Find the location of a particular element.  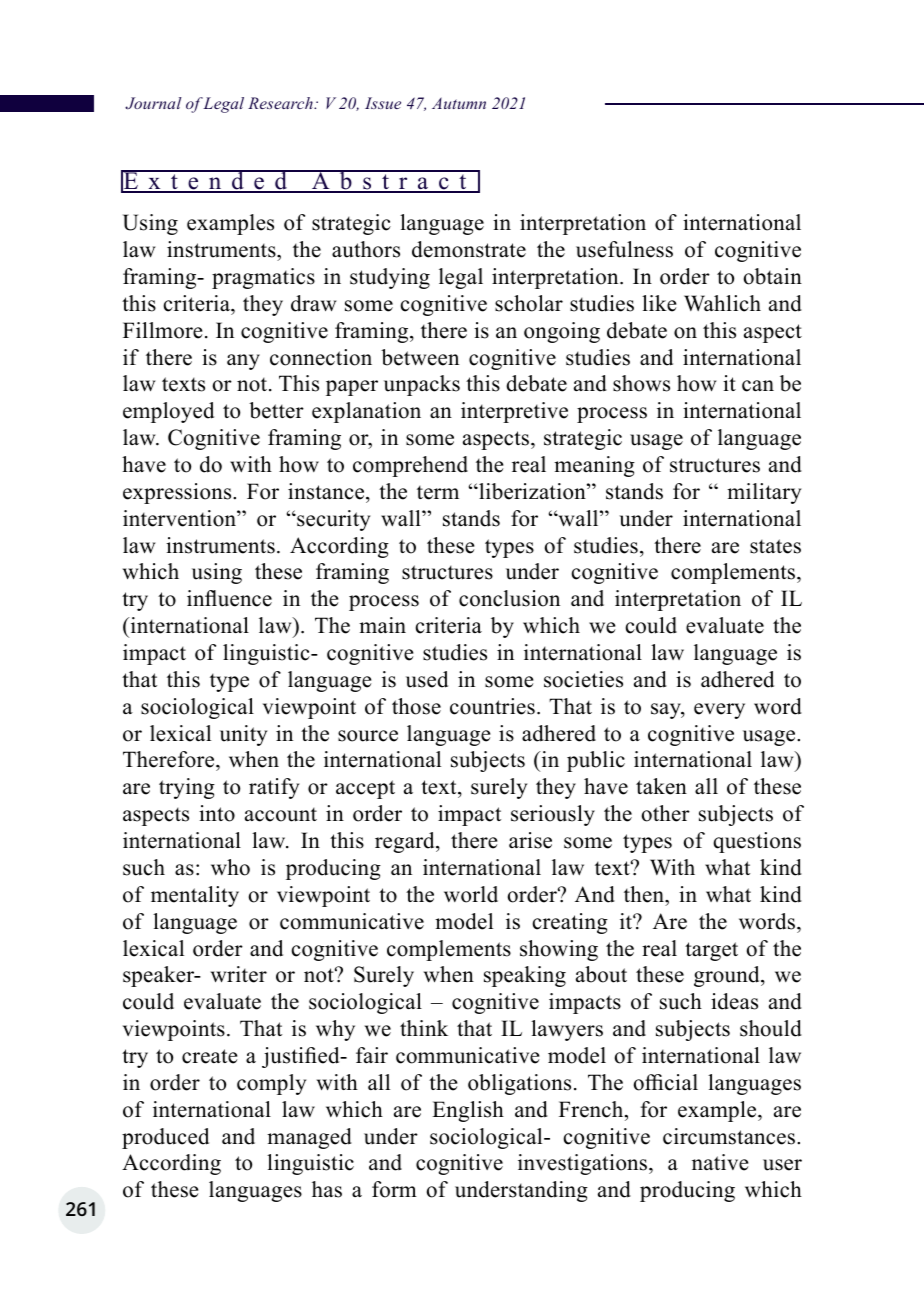

Autumn is located at coordinates (459, 103).
